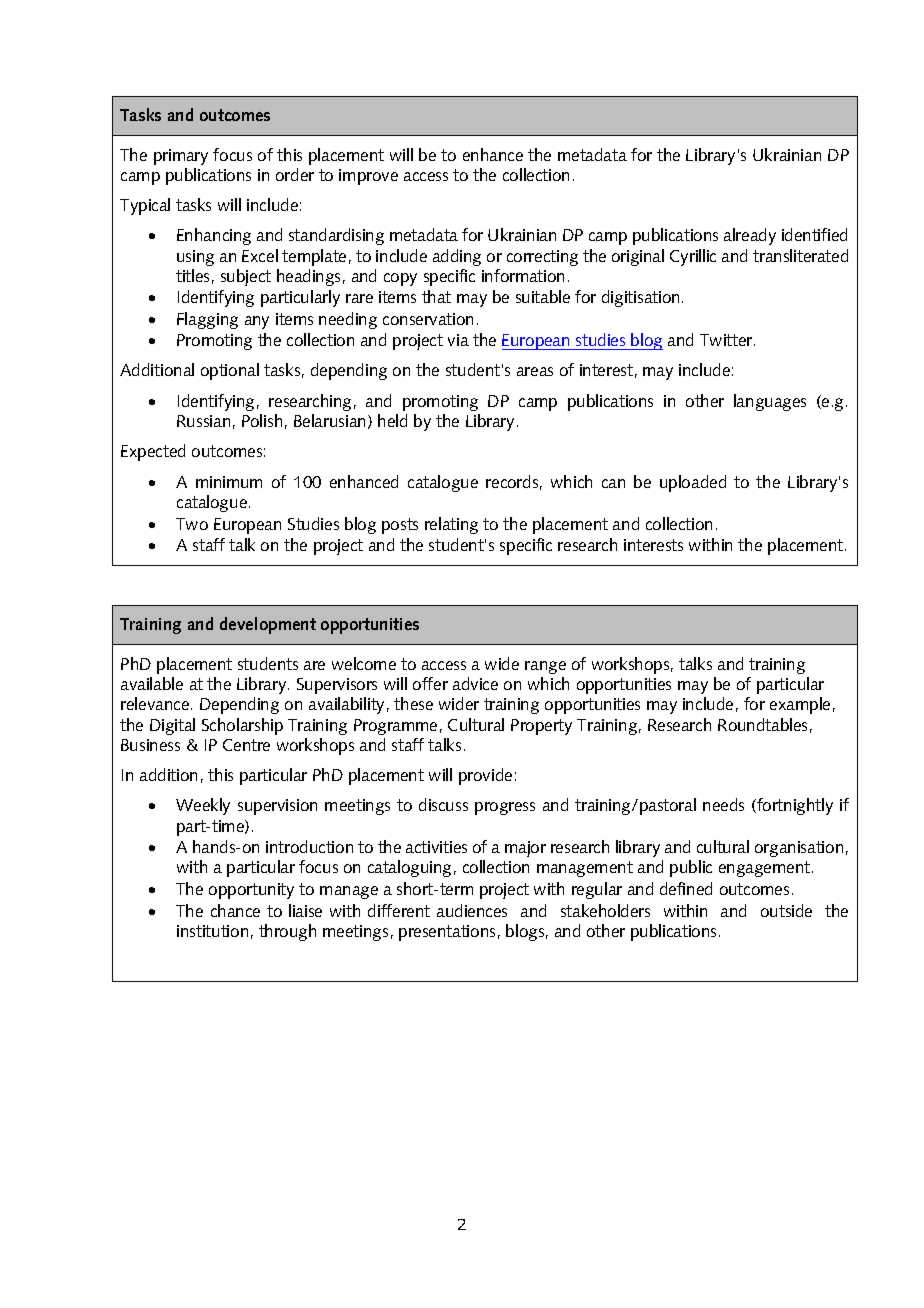 The image size is (924, 1308). I want to click on chance, so click(235, 910).
